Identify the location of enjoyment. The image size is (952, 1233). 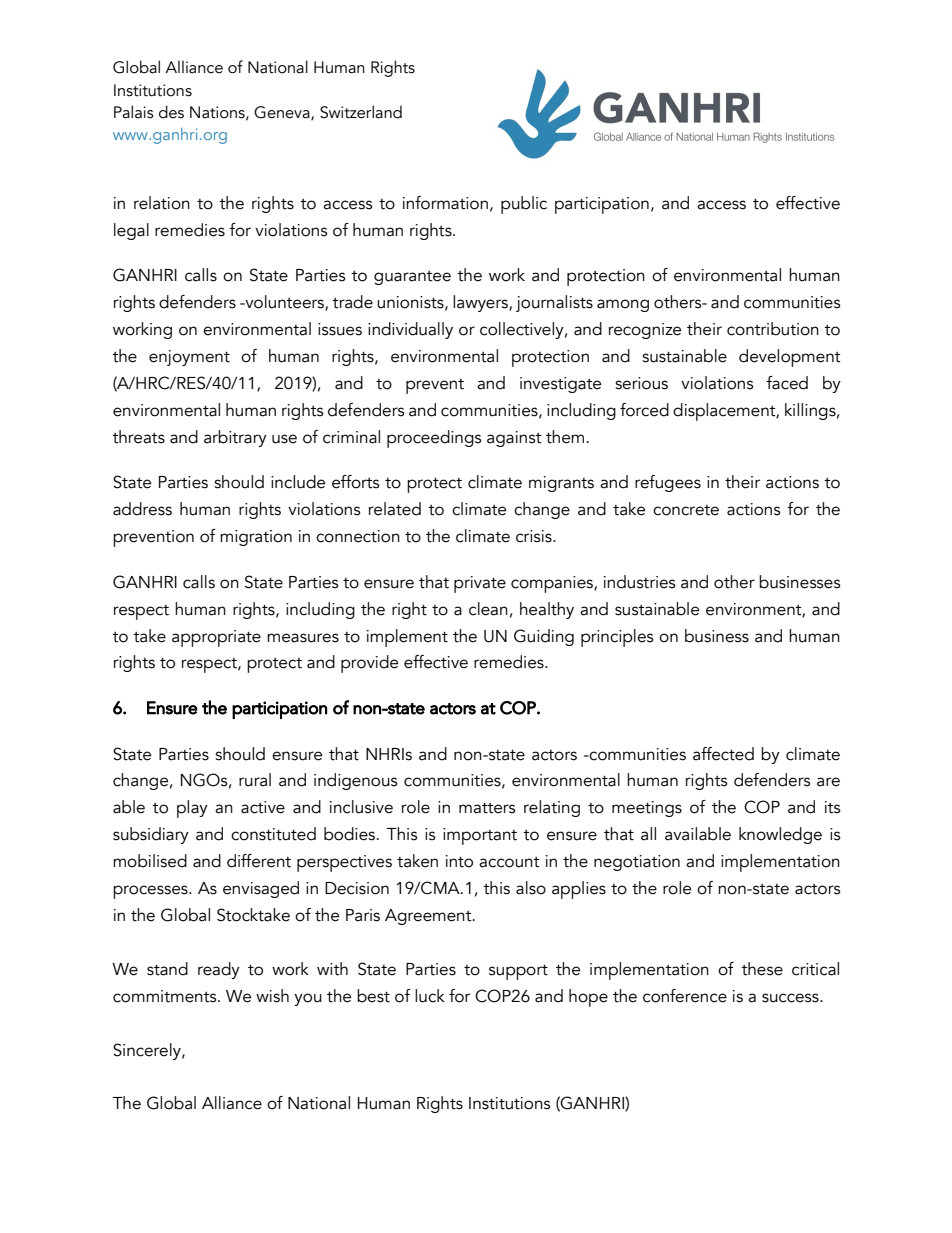
(189, 358).
